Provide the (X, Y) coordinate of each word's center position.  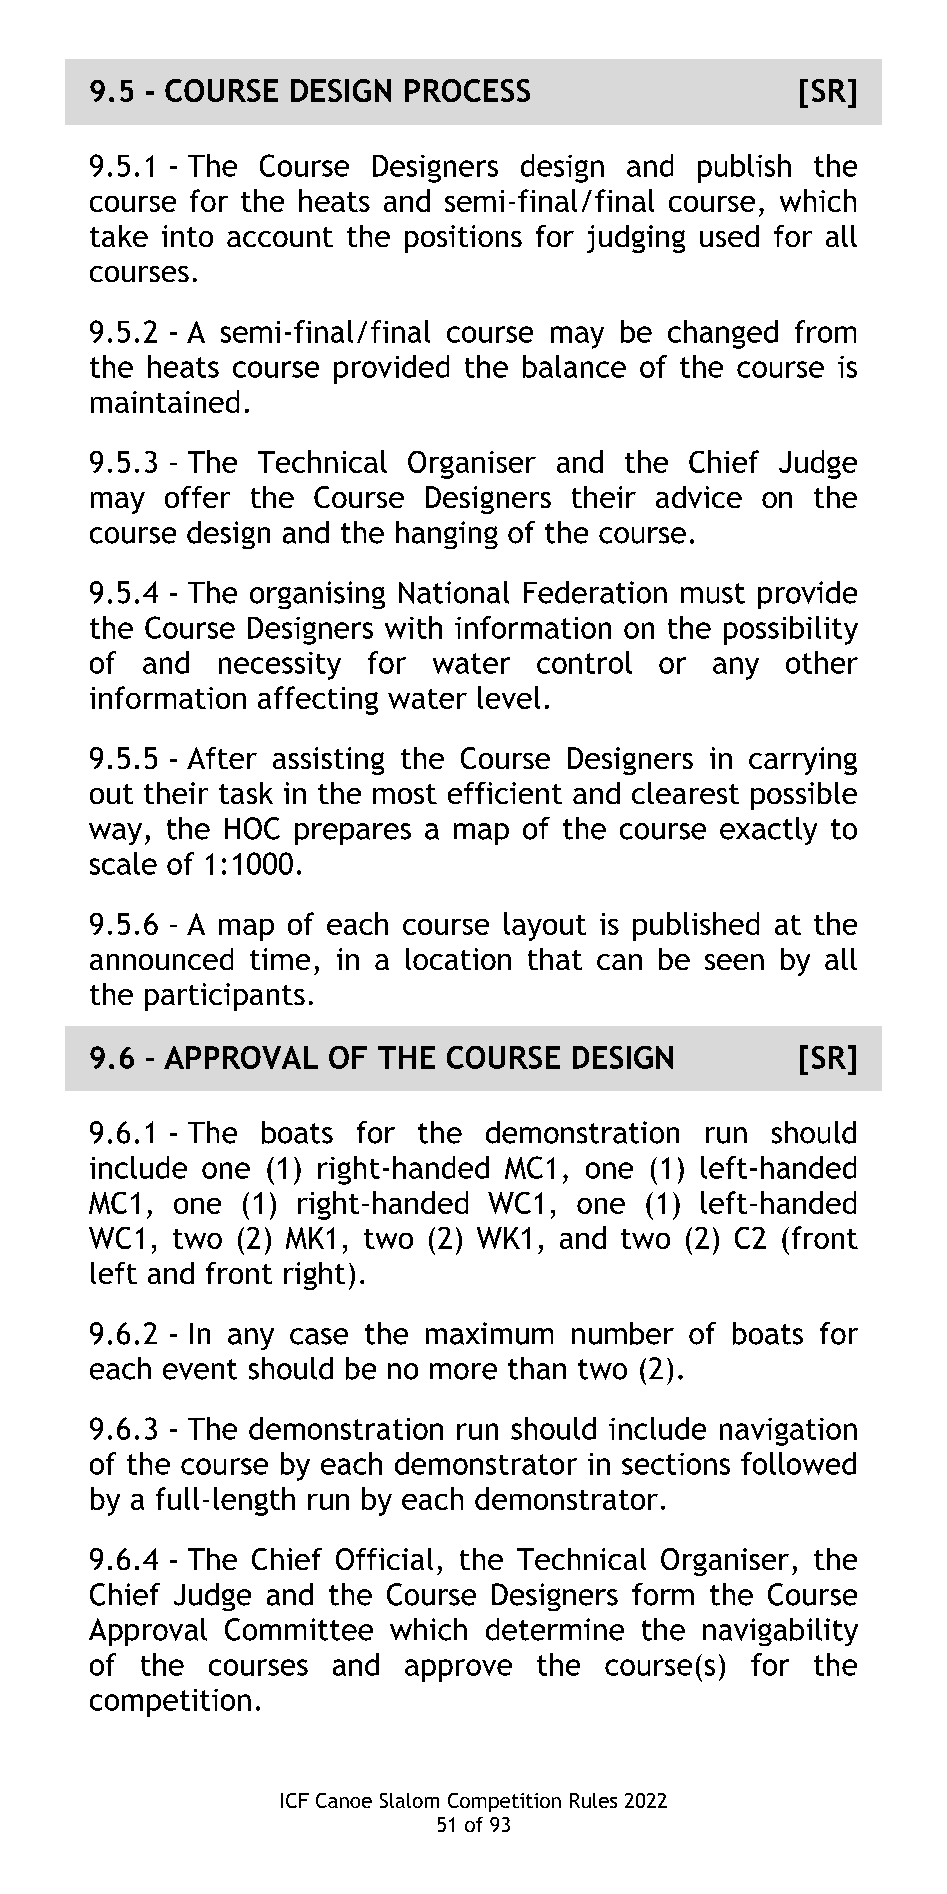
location (458, 959)
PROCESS (467, 90)
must (713, 593)
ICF (295, 1800)
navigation (788, 1432)
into (187, 236)
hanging (447, 535)
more (463, 1371)
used (729, 236)
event (200, 1369)
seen (734, 962)
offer (197, 497)
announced (161, 959)
